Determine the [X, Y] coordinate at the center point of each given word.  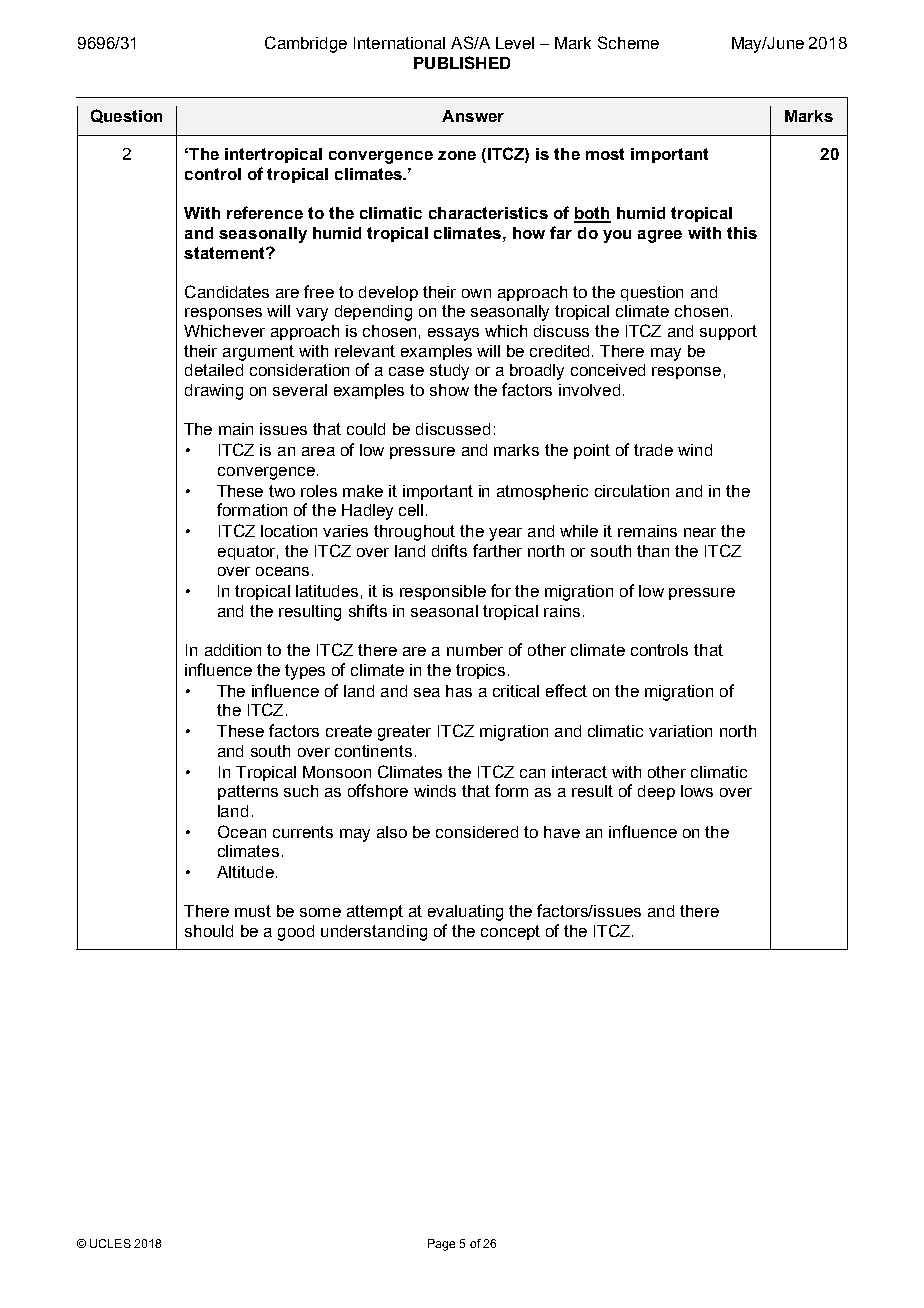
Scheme [628, 42]
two [282, 491]
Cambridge [306, 44]
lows [697, 791]
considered [477, 832]
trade [653, 450]
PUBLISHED [462, 62]
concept [510, 932]
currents [303, 832]
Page [441, 1245]
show [449, 390]
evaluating [465, 913]
